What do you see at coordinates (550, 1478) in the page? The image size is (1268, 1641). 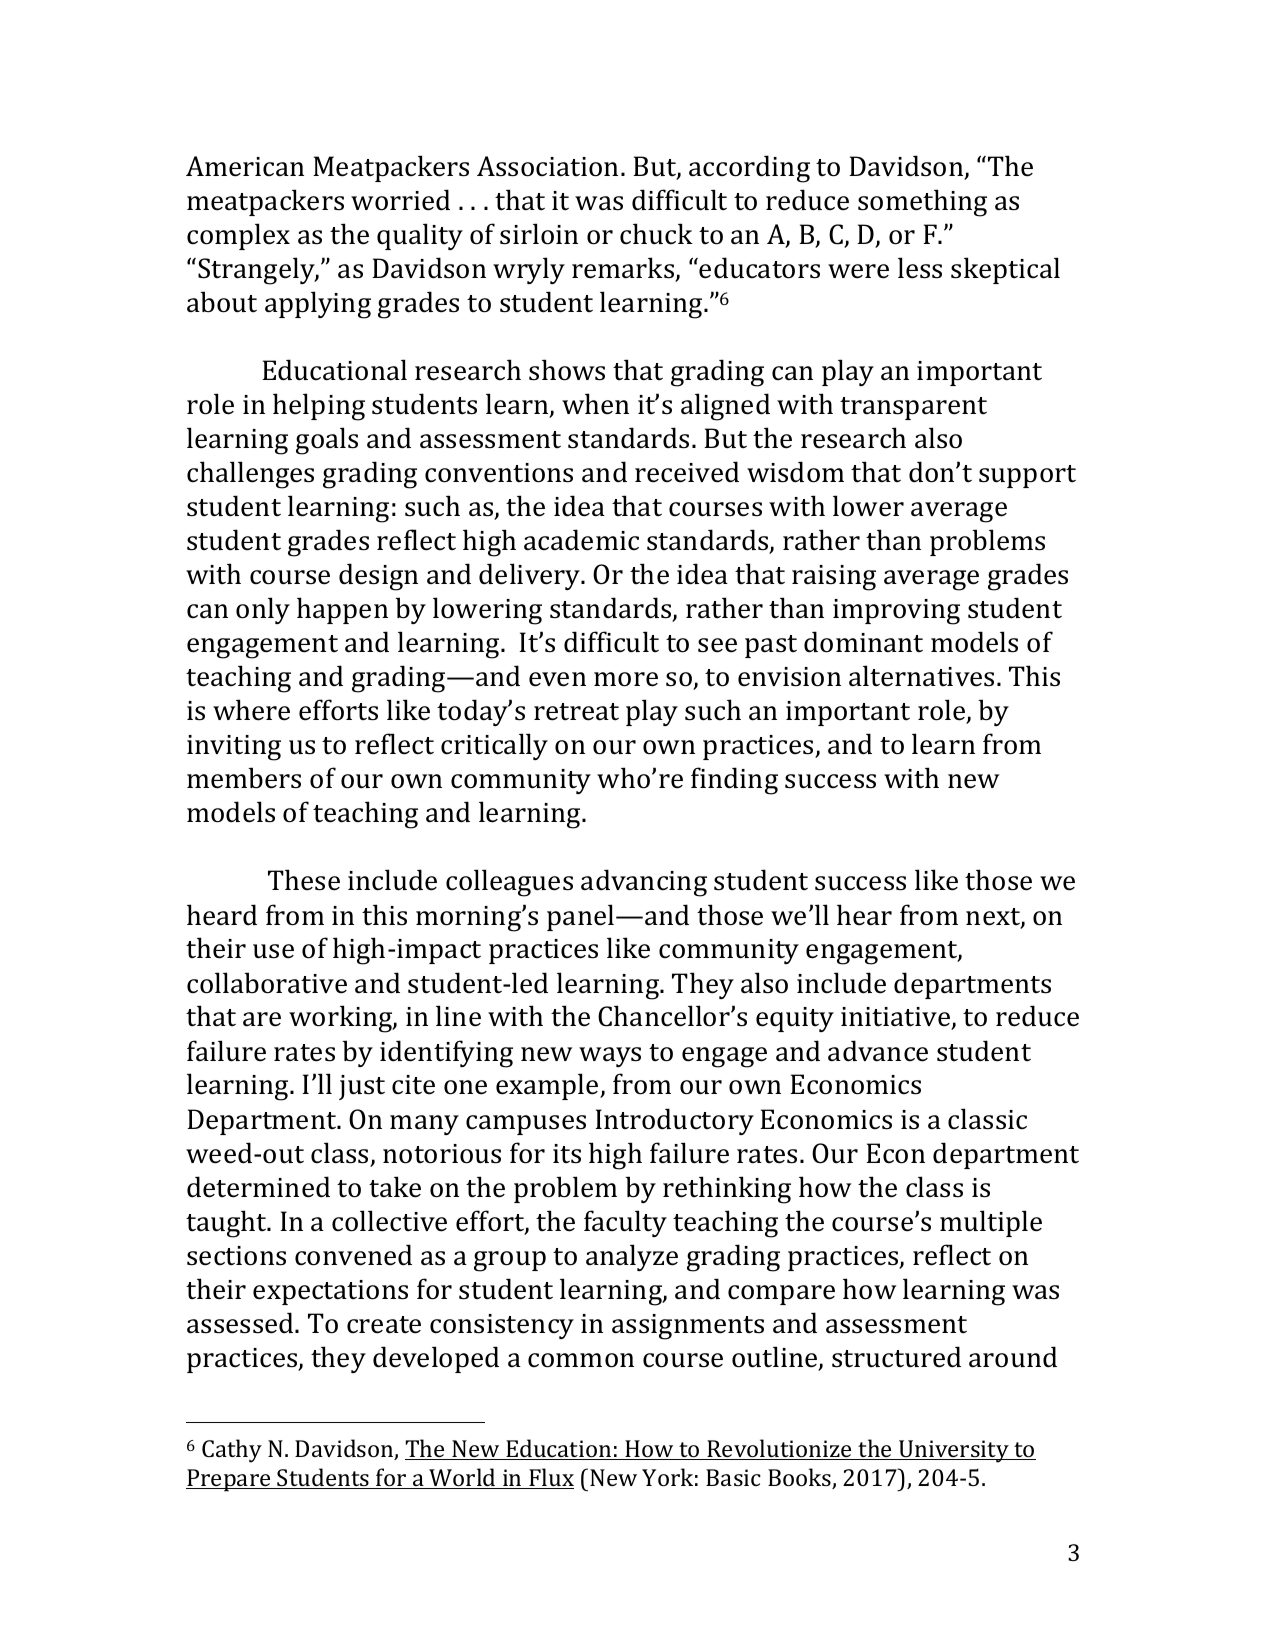 I see `Flux` at bounding box center [550, 1478].
